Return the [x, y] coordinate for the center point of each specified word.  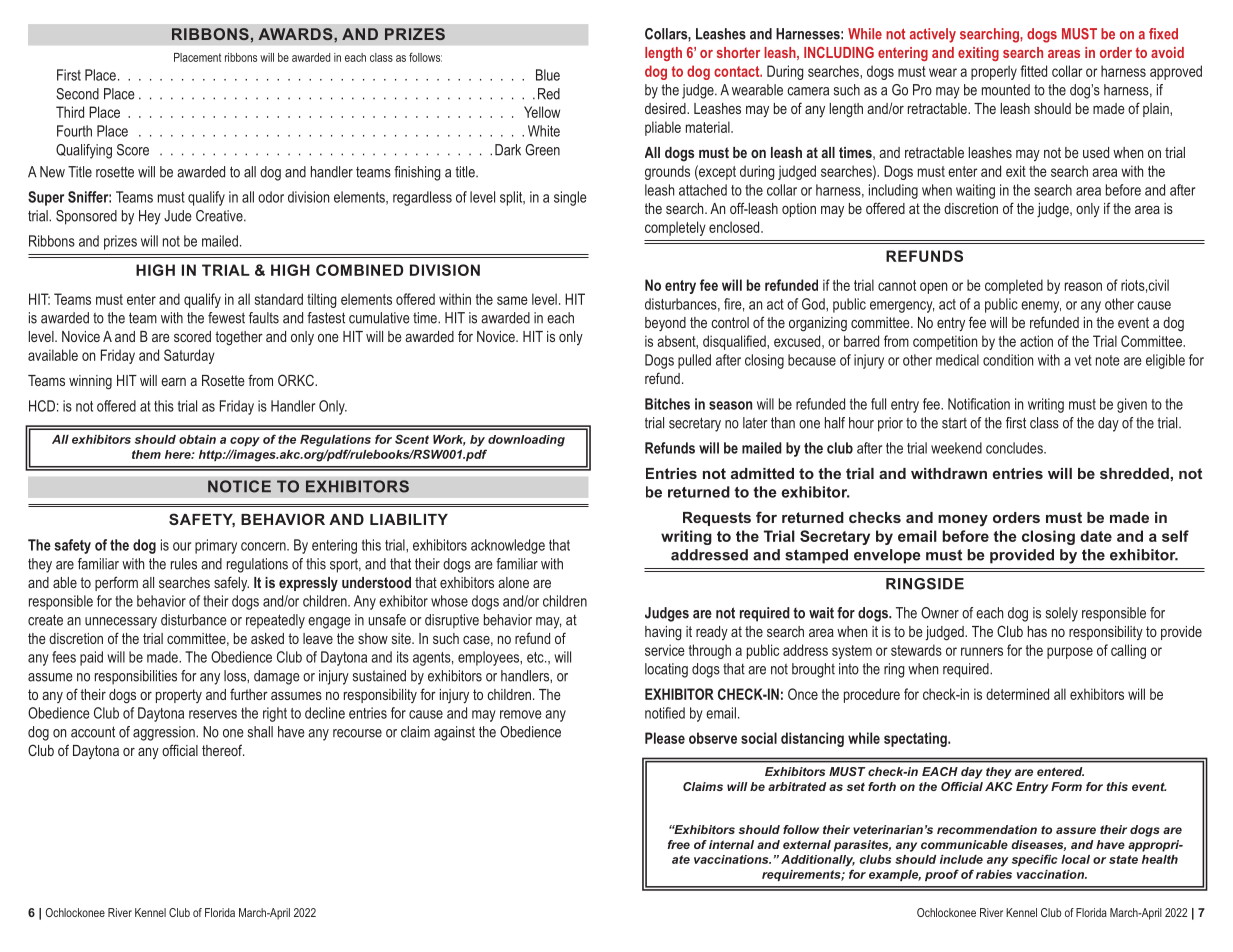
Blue [548, 75]
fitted [1033, 71]
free [678, 844]
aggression [165, 733]
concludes [1015, 448]
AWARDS [296, 34]
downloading [526, 441]
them [146, 454]
